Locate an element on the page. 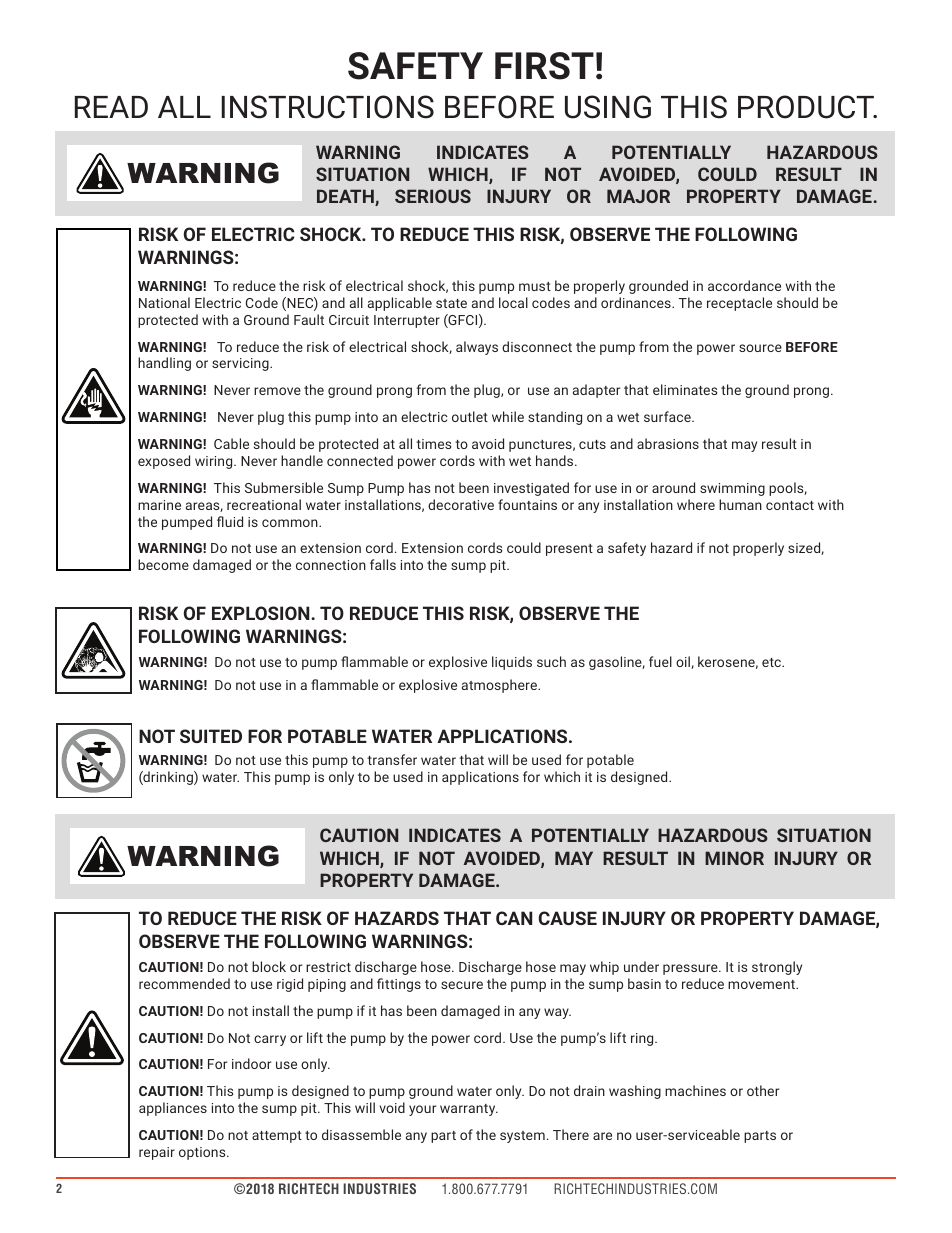 The image size is (952, 1233). warranty is located at coordinates (469, 1110).
